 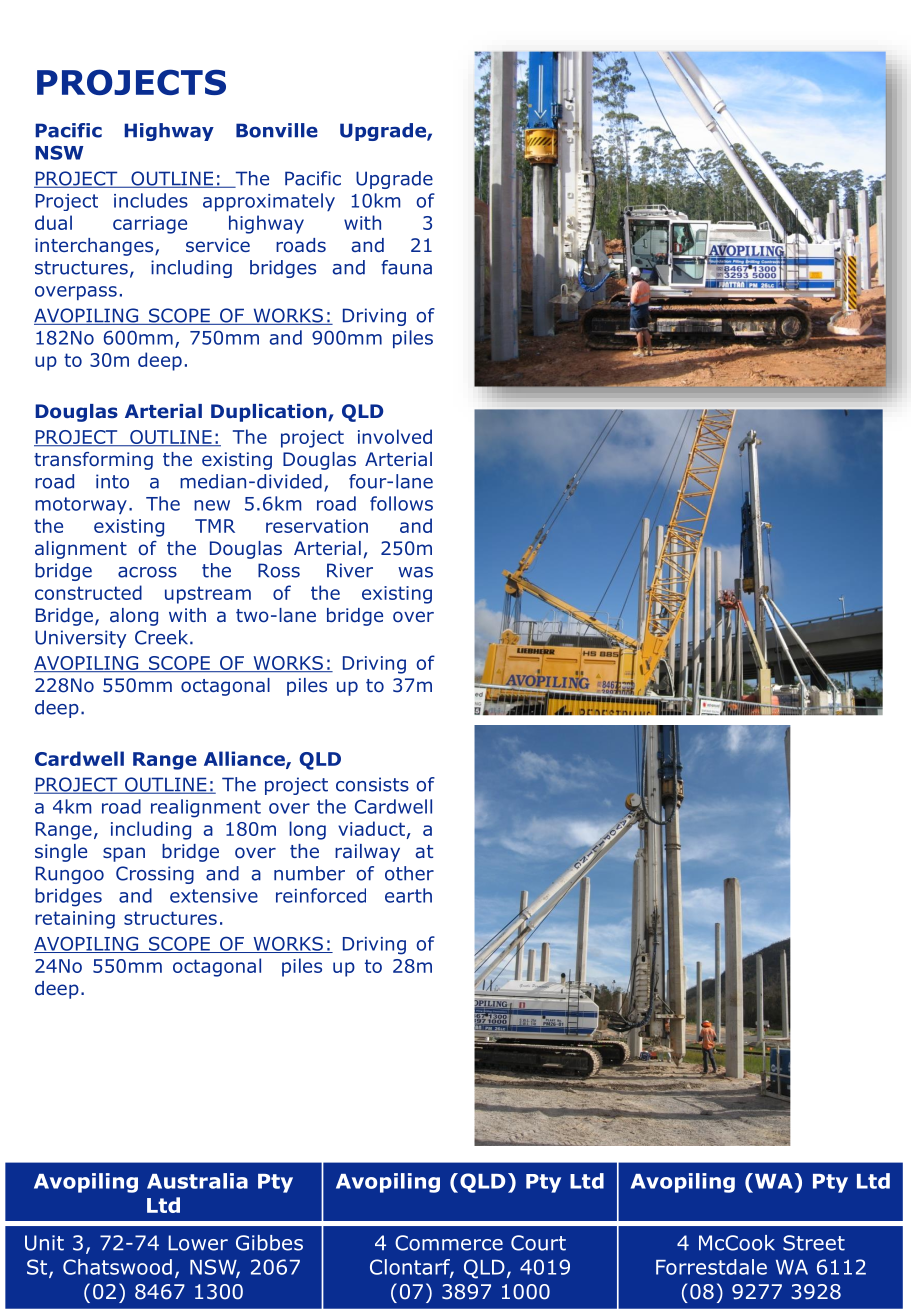 I want to click on Australia, so click(x=197, y=1181).
